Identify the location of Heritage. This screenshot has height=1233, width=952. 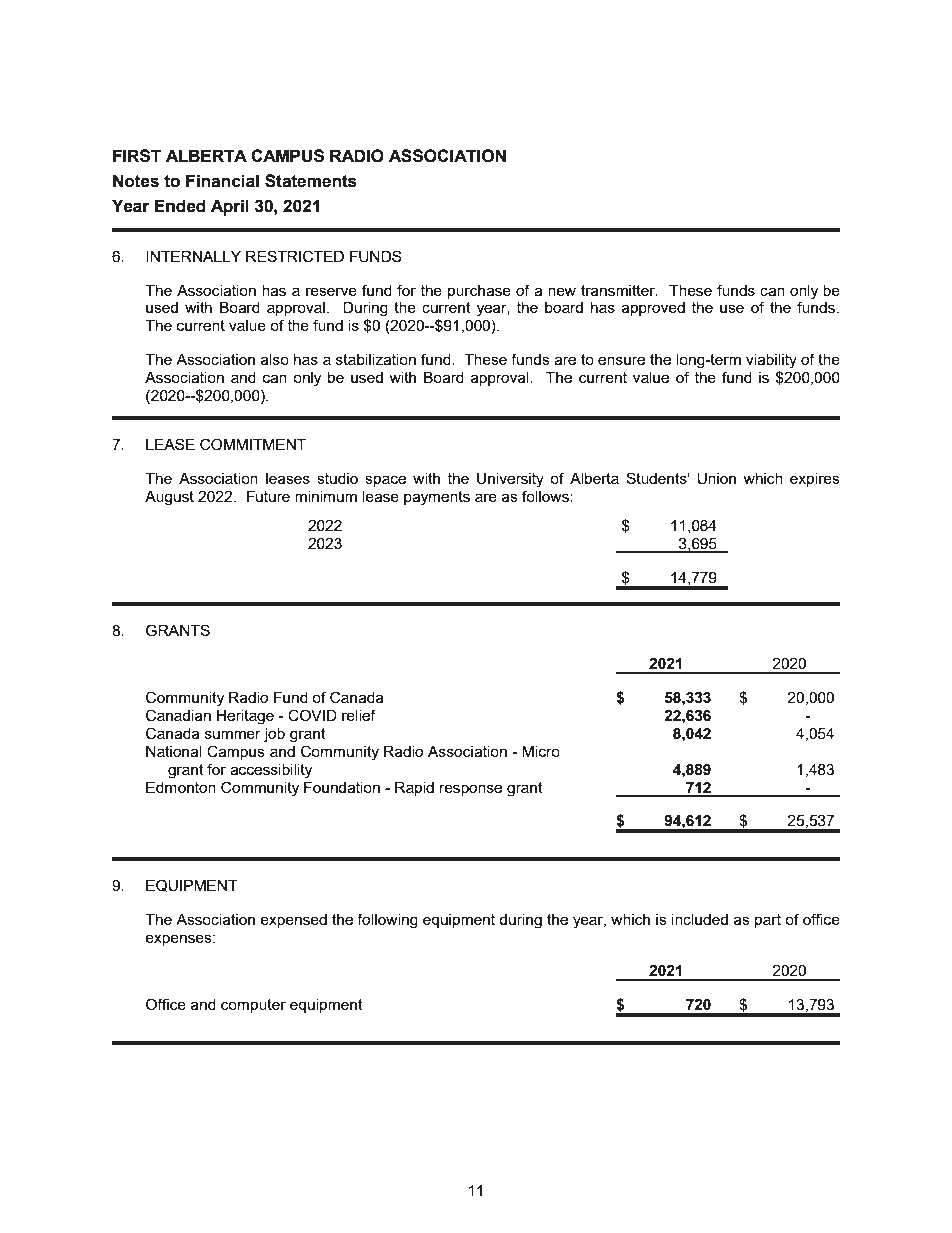
(245, 717).
